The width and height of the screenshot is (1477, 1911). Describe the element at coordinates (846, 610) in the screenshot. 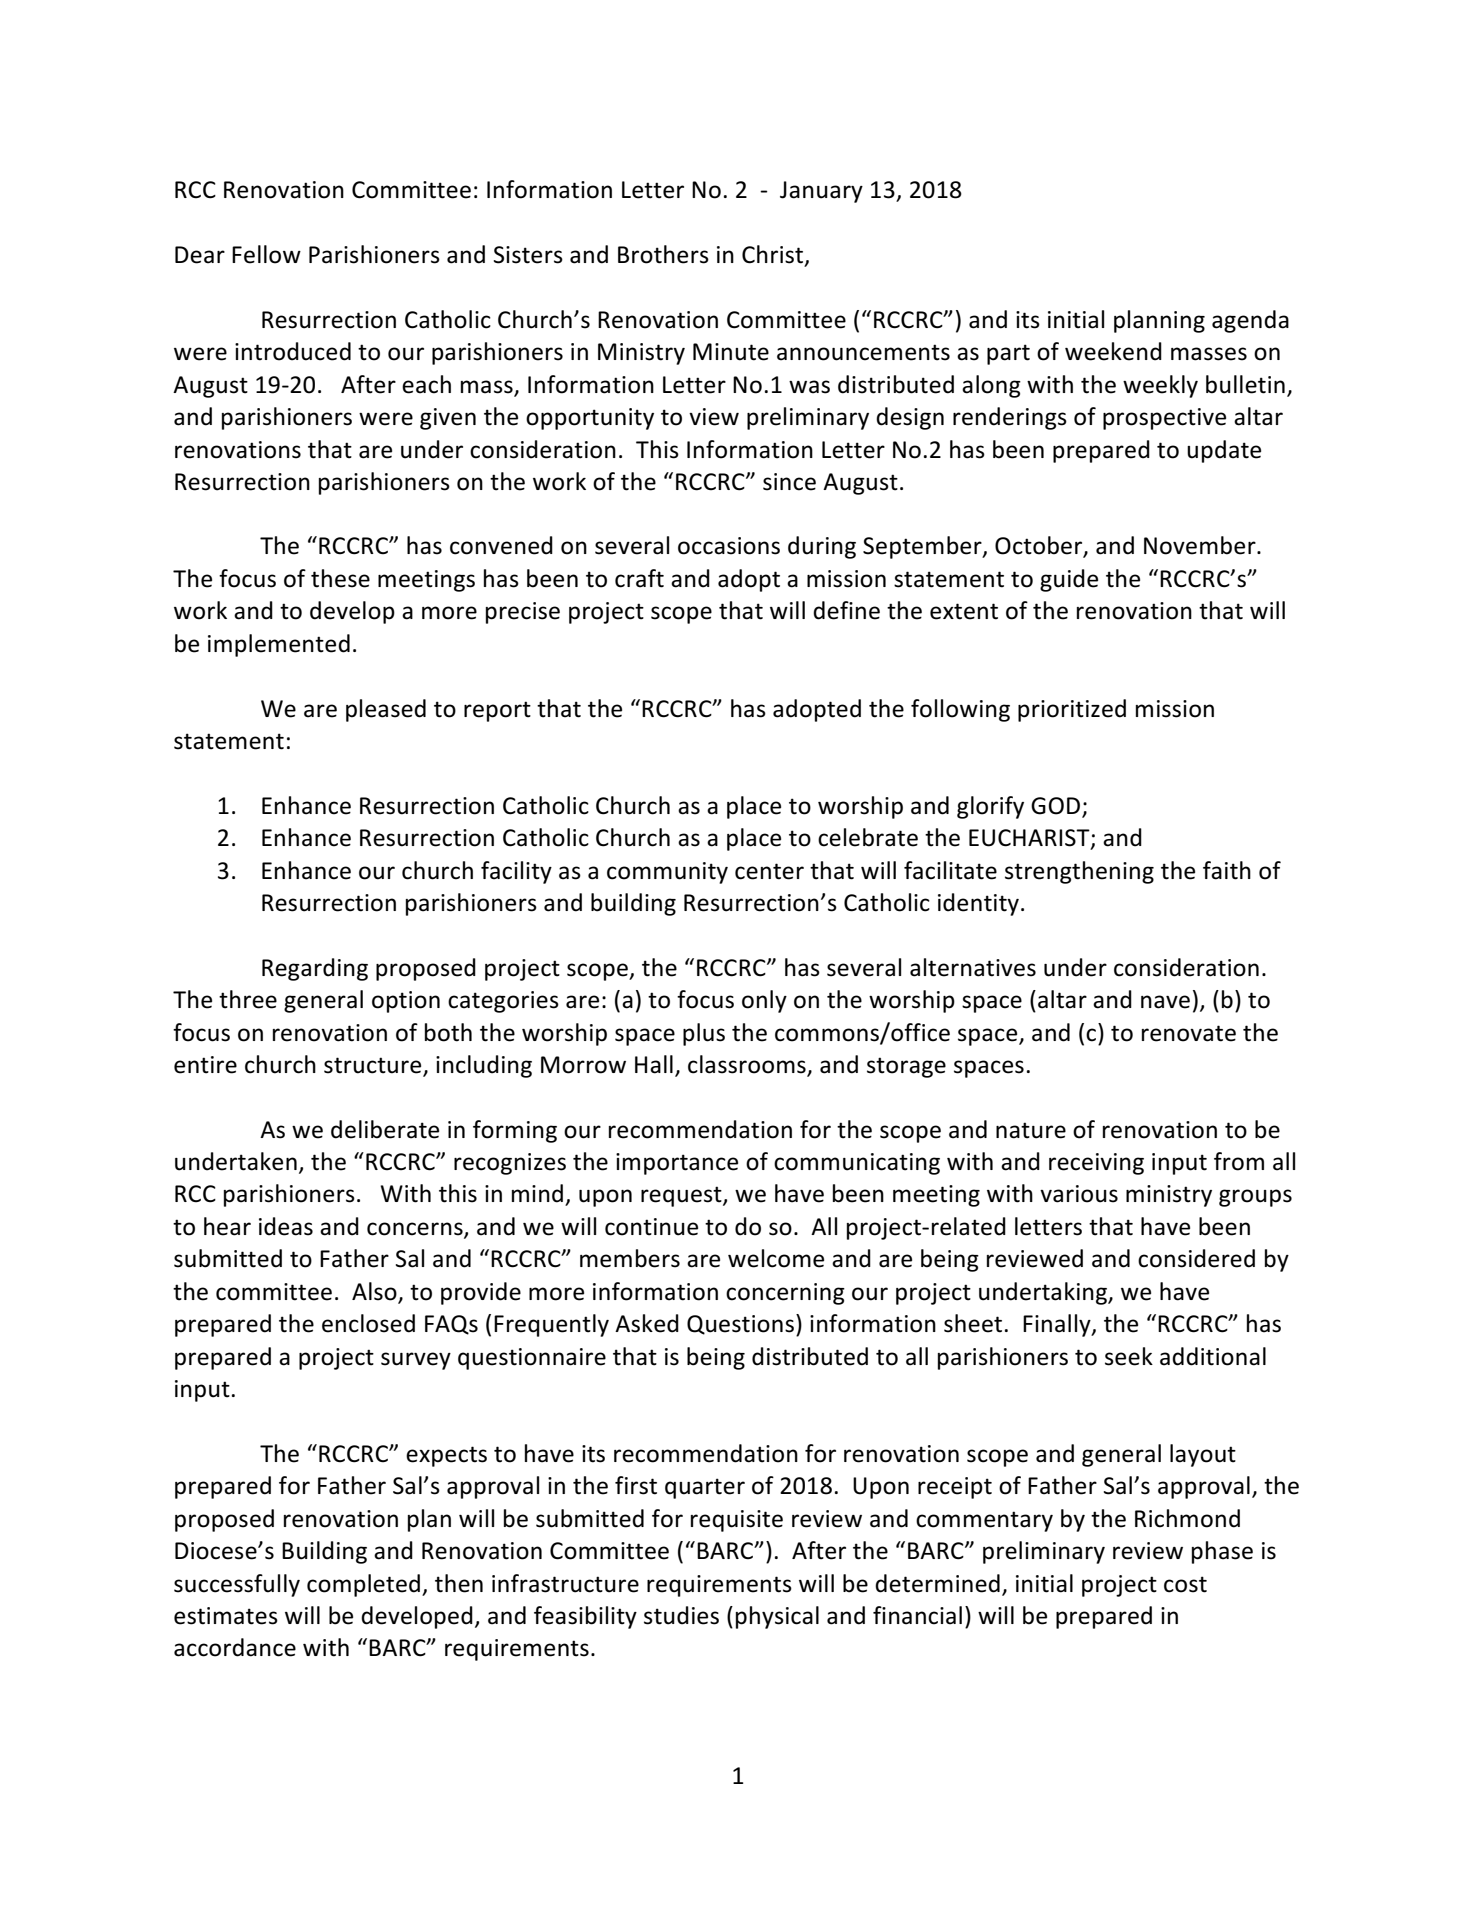

I see `define` at that location.
